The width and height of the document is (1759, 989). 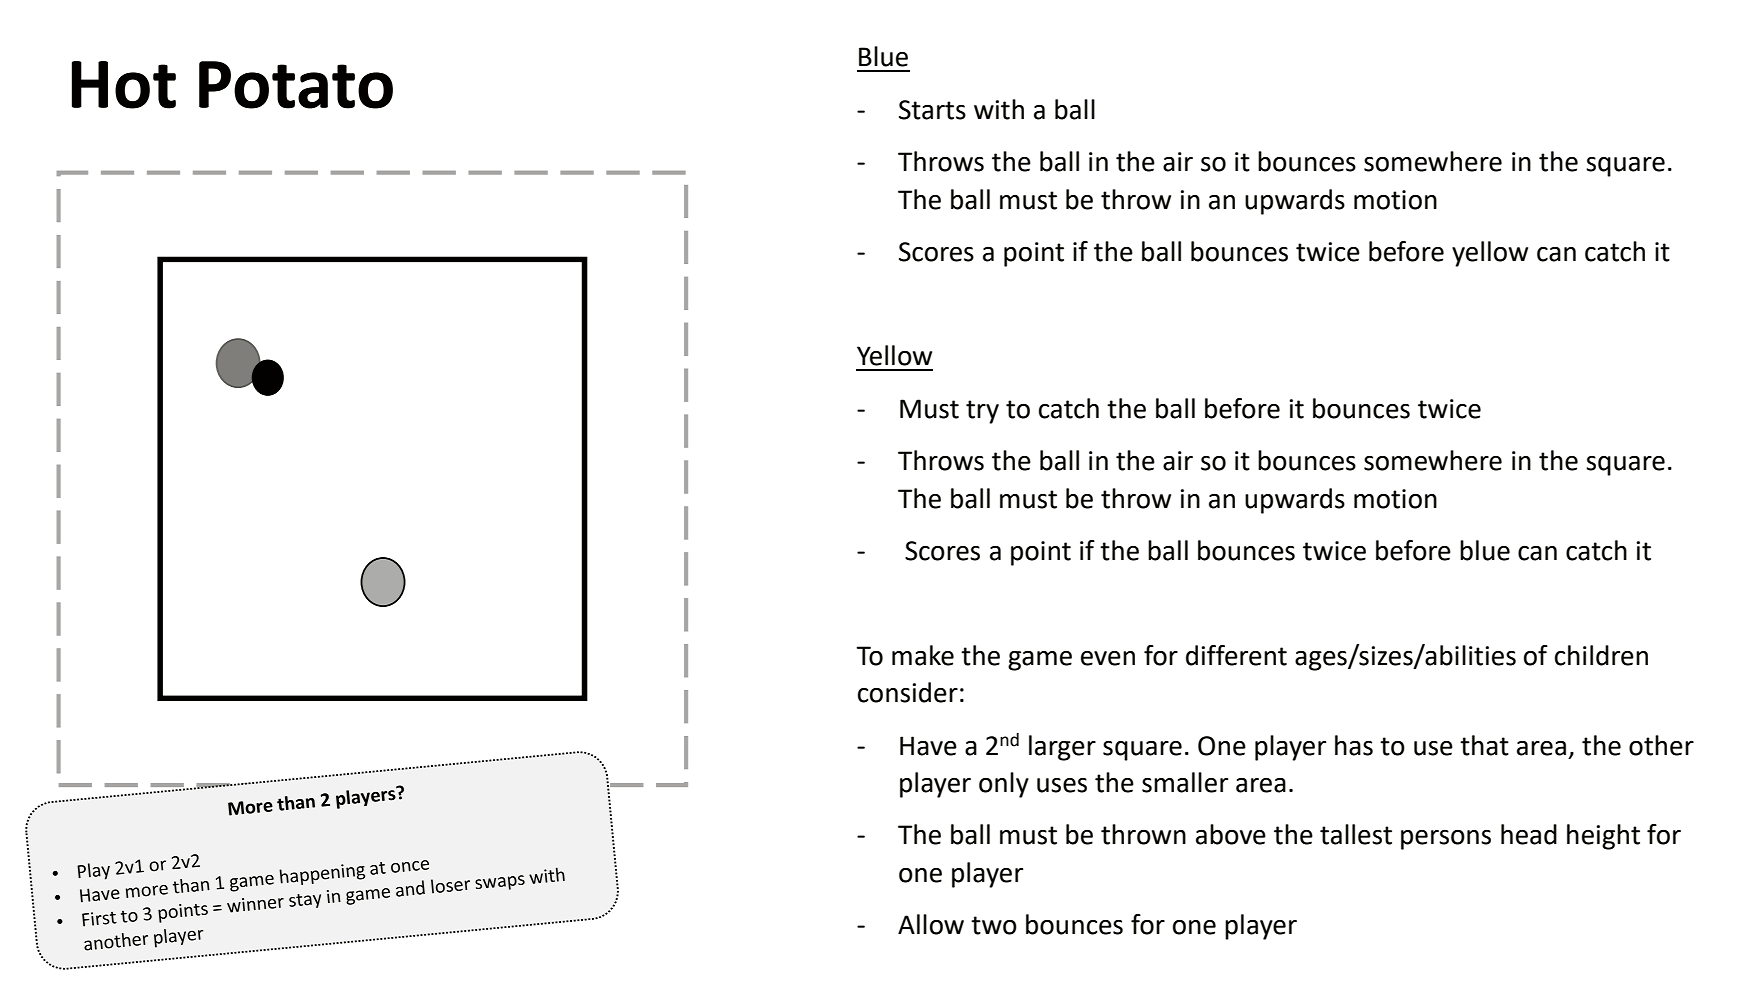 I want to click on game, so click(x=1040, y=661).
